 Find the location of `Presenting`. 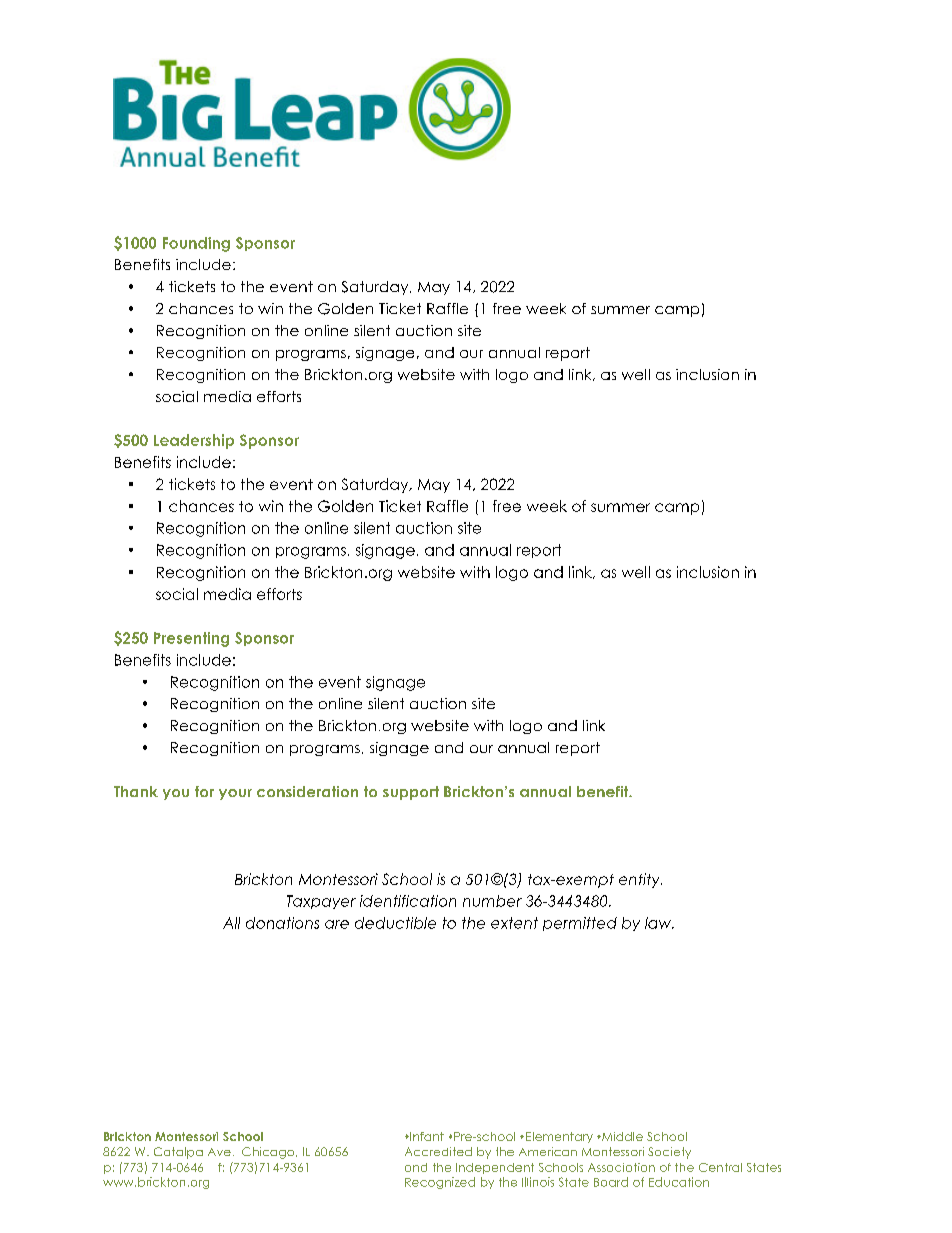

Presenting is located at coordinates (191, 639).
